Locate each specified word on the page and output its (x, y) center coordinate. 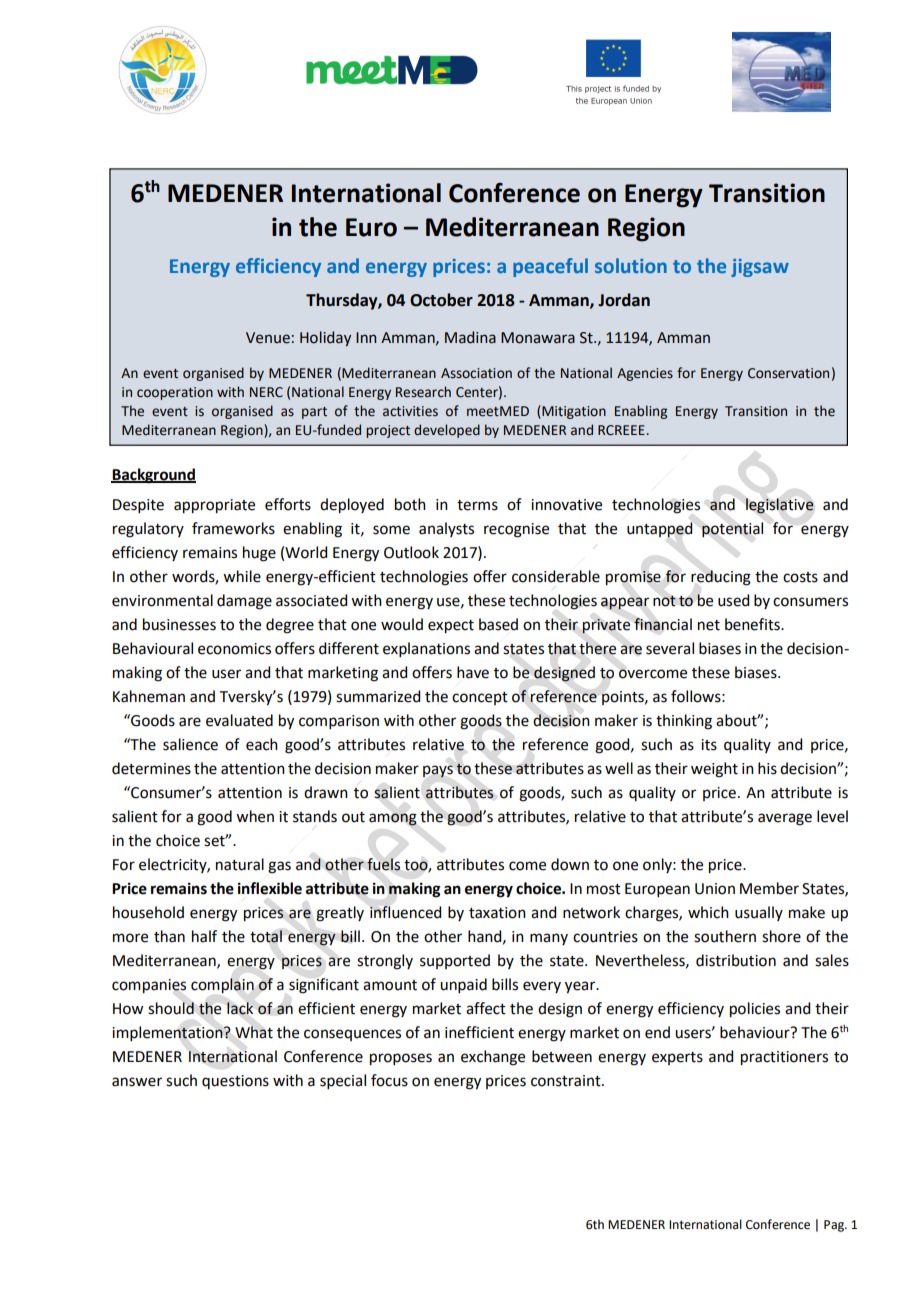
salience (190, 744)
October (441, 300)
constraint (567, 1081)
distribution (736, 960)
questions (235, 1082)
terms (477, 505)
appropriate (214, 506)
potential (732, 529)
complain (222, 986)
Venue (268, 338)
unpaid (463, 985)
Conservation (788, 373)
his (767, 768)
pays (438, 771)
